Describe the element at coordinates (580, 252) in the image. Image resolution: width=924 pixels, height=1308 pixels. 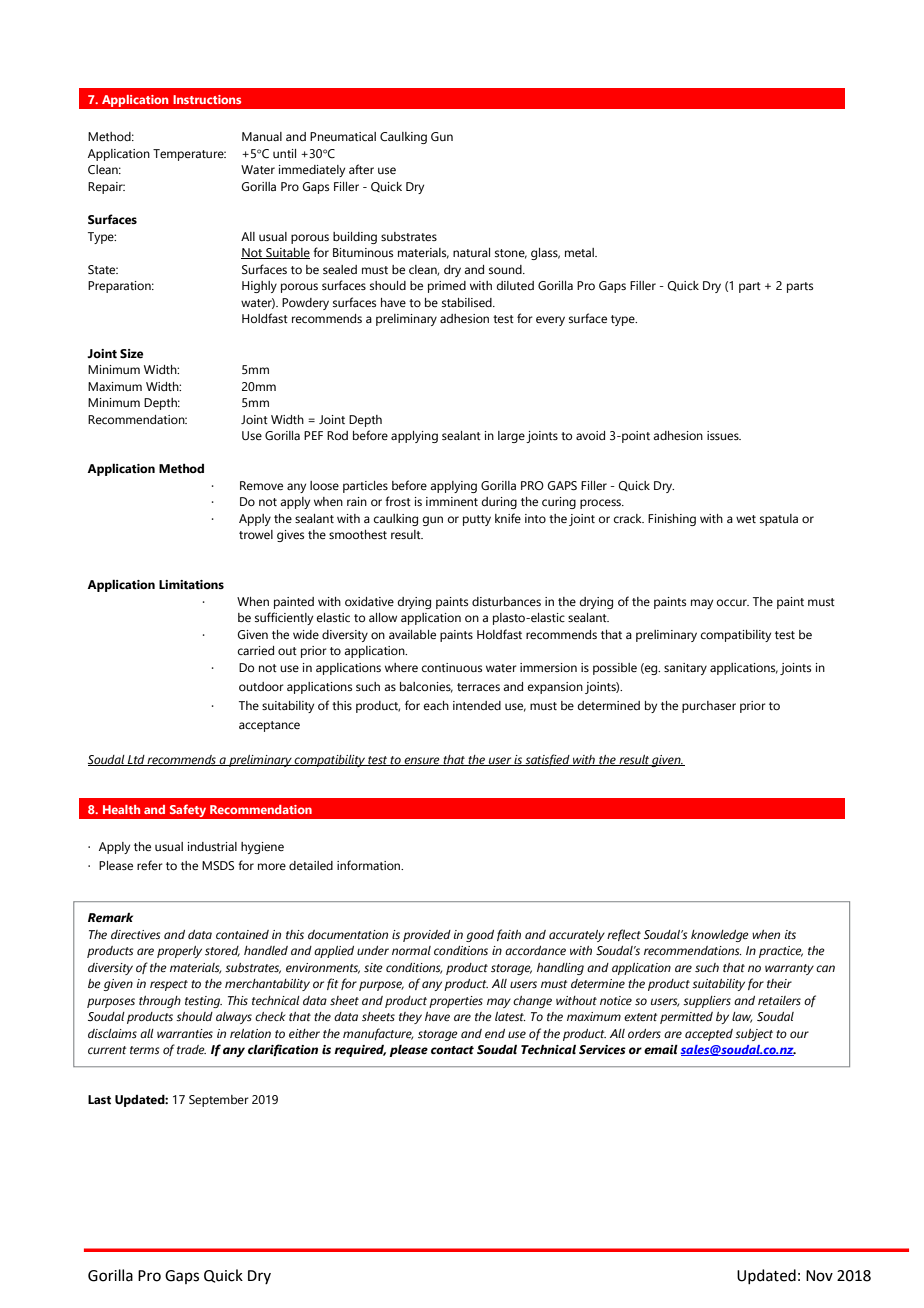
I see `metal` at that location.
